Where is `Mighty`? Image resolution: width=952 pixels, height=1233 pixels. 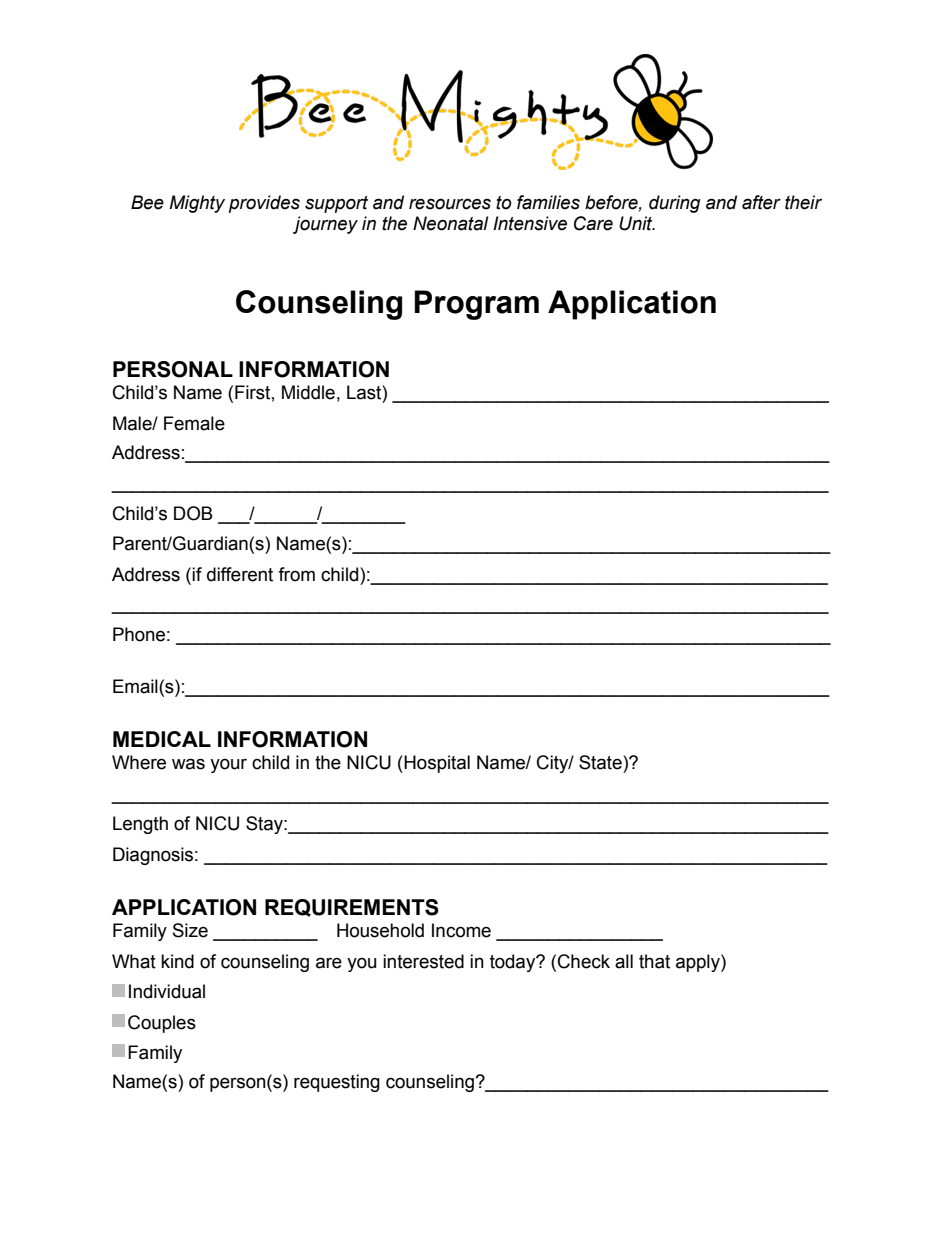 Mighty is located at coordinates (197, 204).
